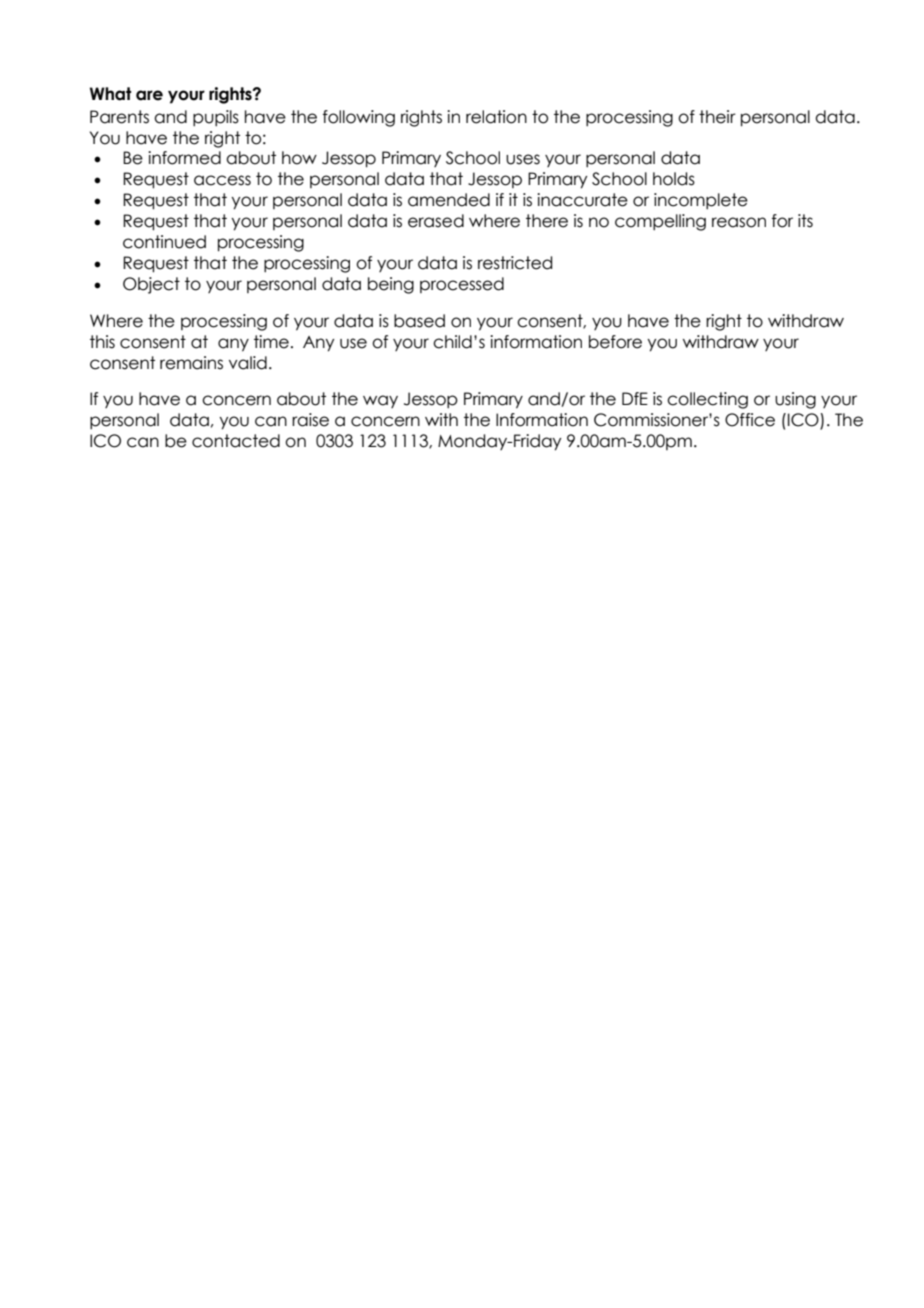  I want to click on their, so click(717, 117).
